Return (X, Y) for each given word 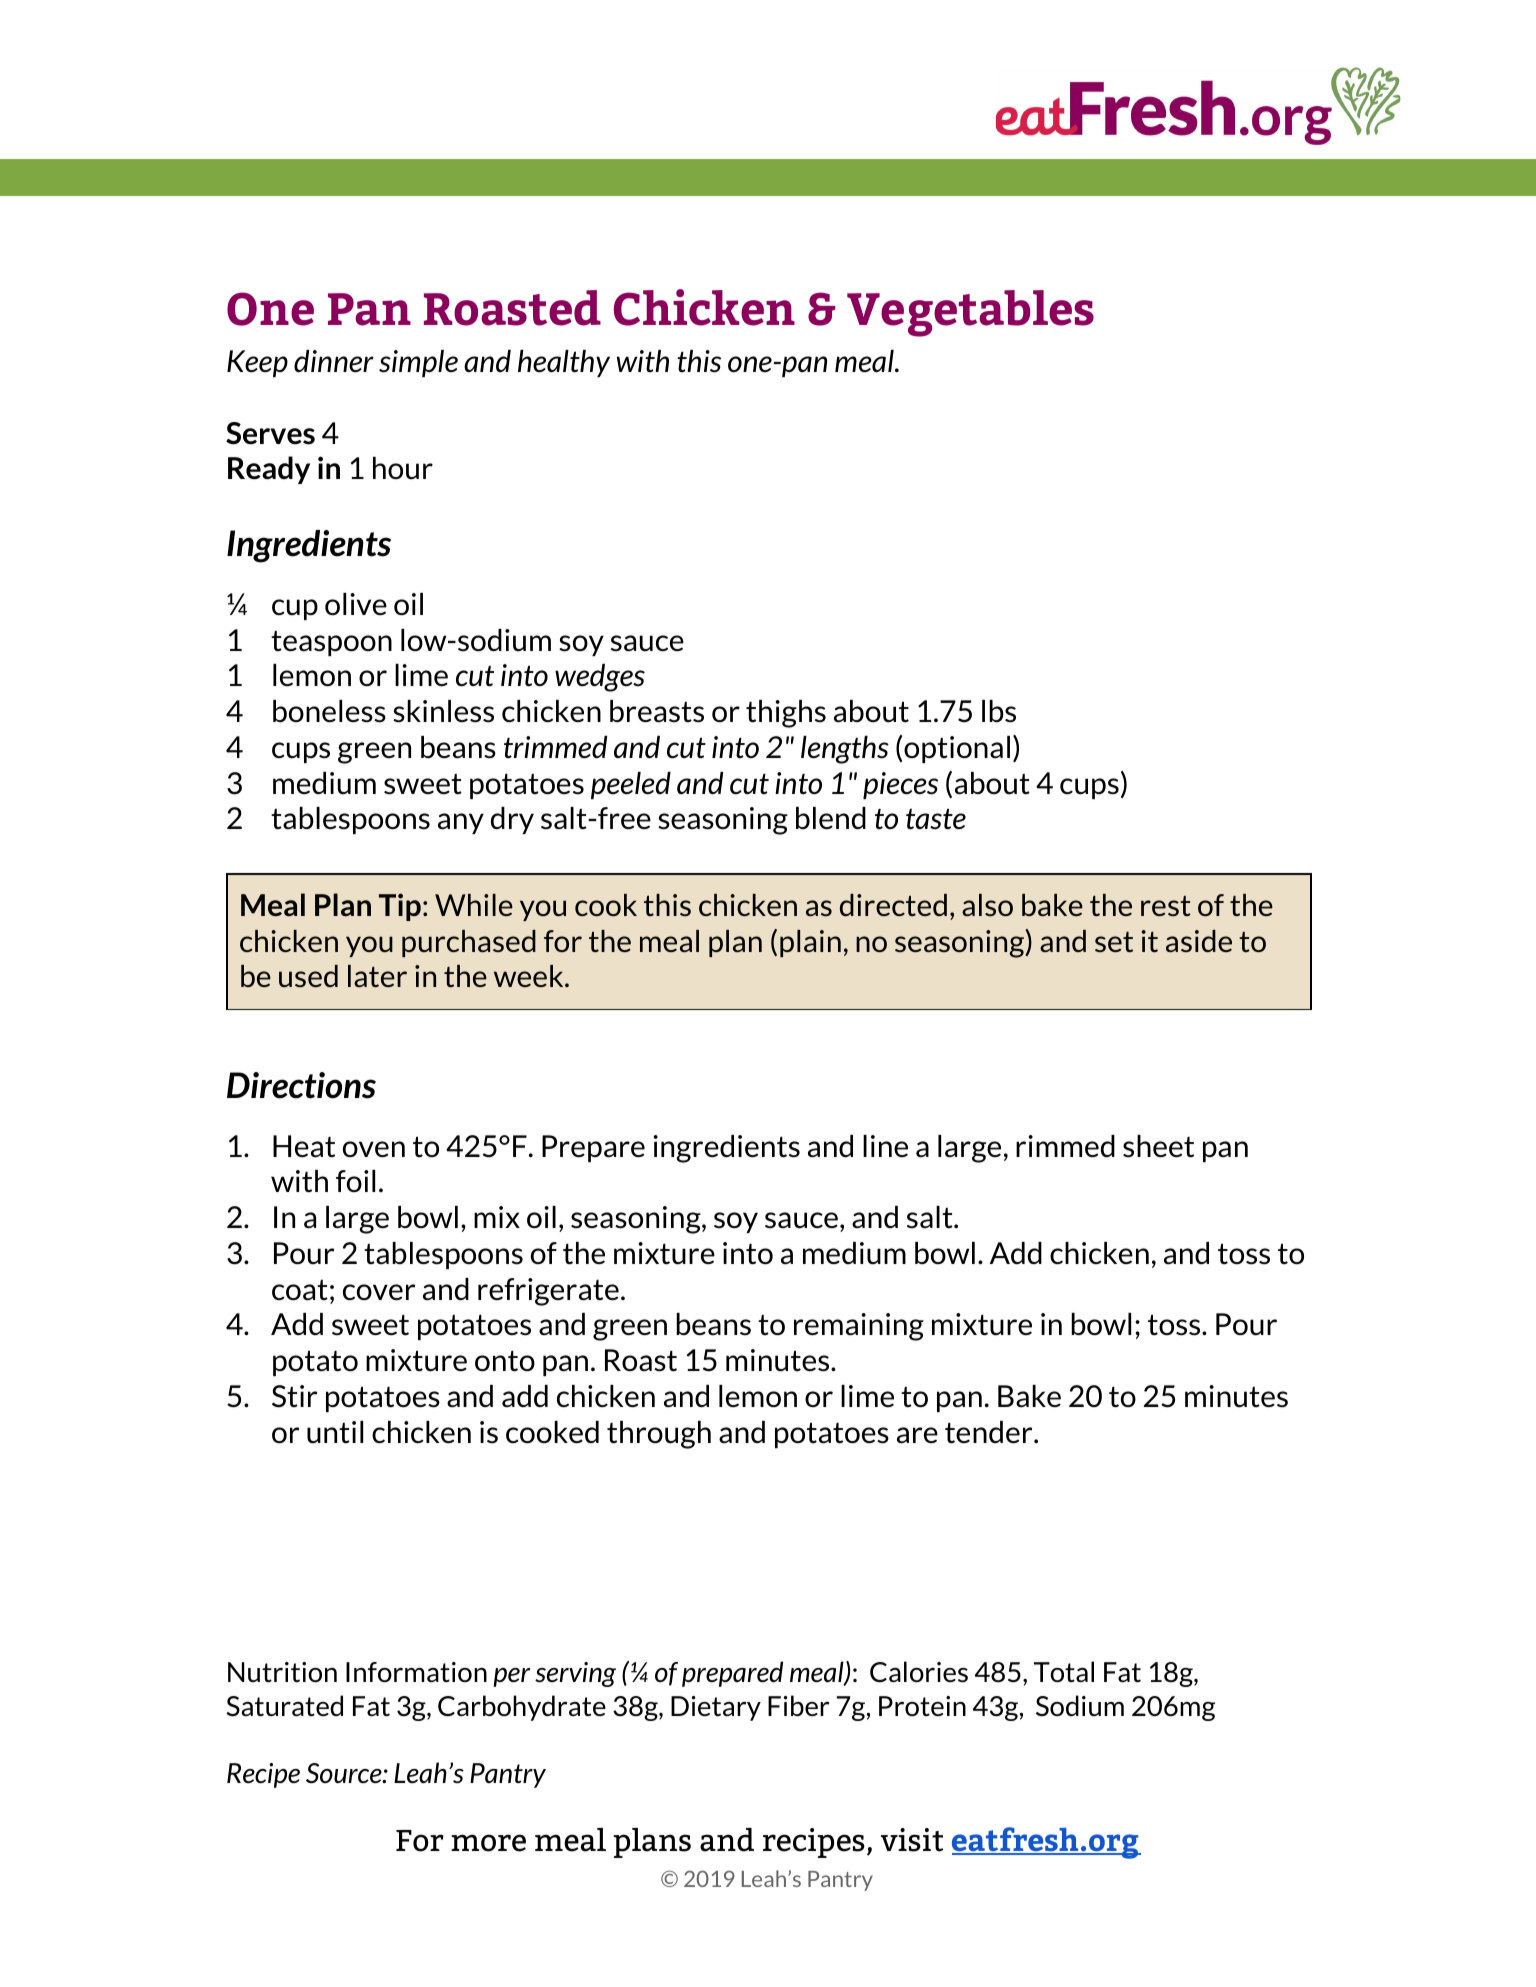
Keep (257, 363)
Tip (400, 907)
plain (810, 943)
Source (345, 1773)
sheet (1158, 1146)
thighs (786, 714)
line (885, 1146)
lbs (999, 711)
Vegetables (970, 313)
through (659, 1435)
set (1114, 942)
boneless (329, 711)
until (335, 1432)
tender (990, 1432)
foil (355, 1181)
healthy (564, 363)
